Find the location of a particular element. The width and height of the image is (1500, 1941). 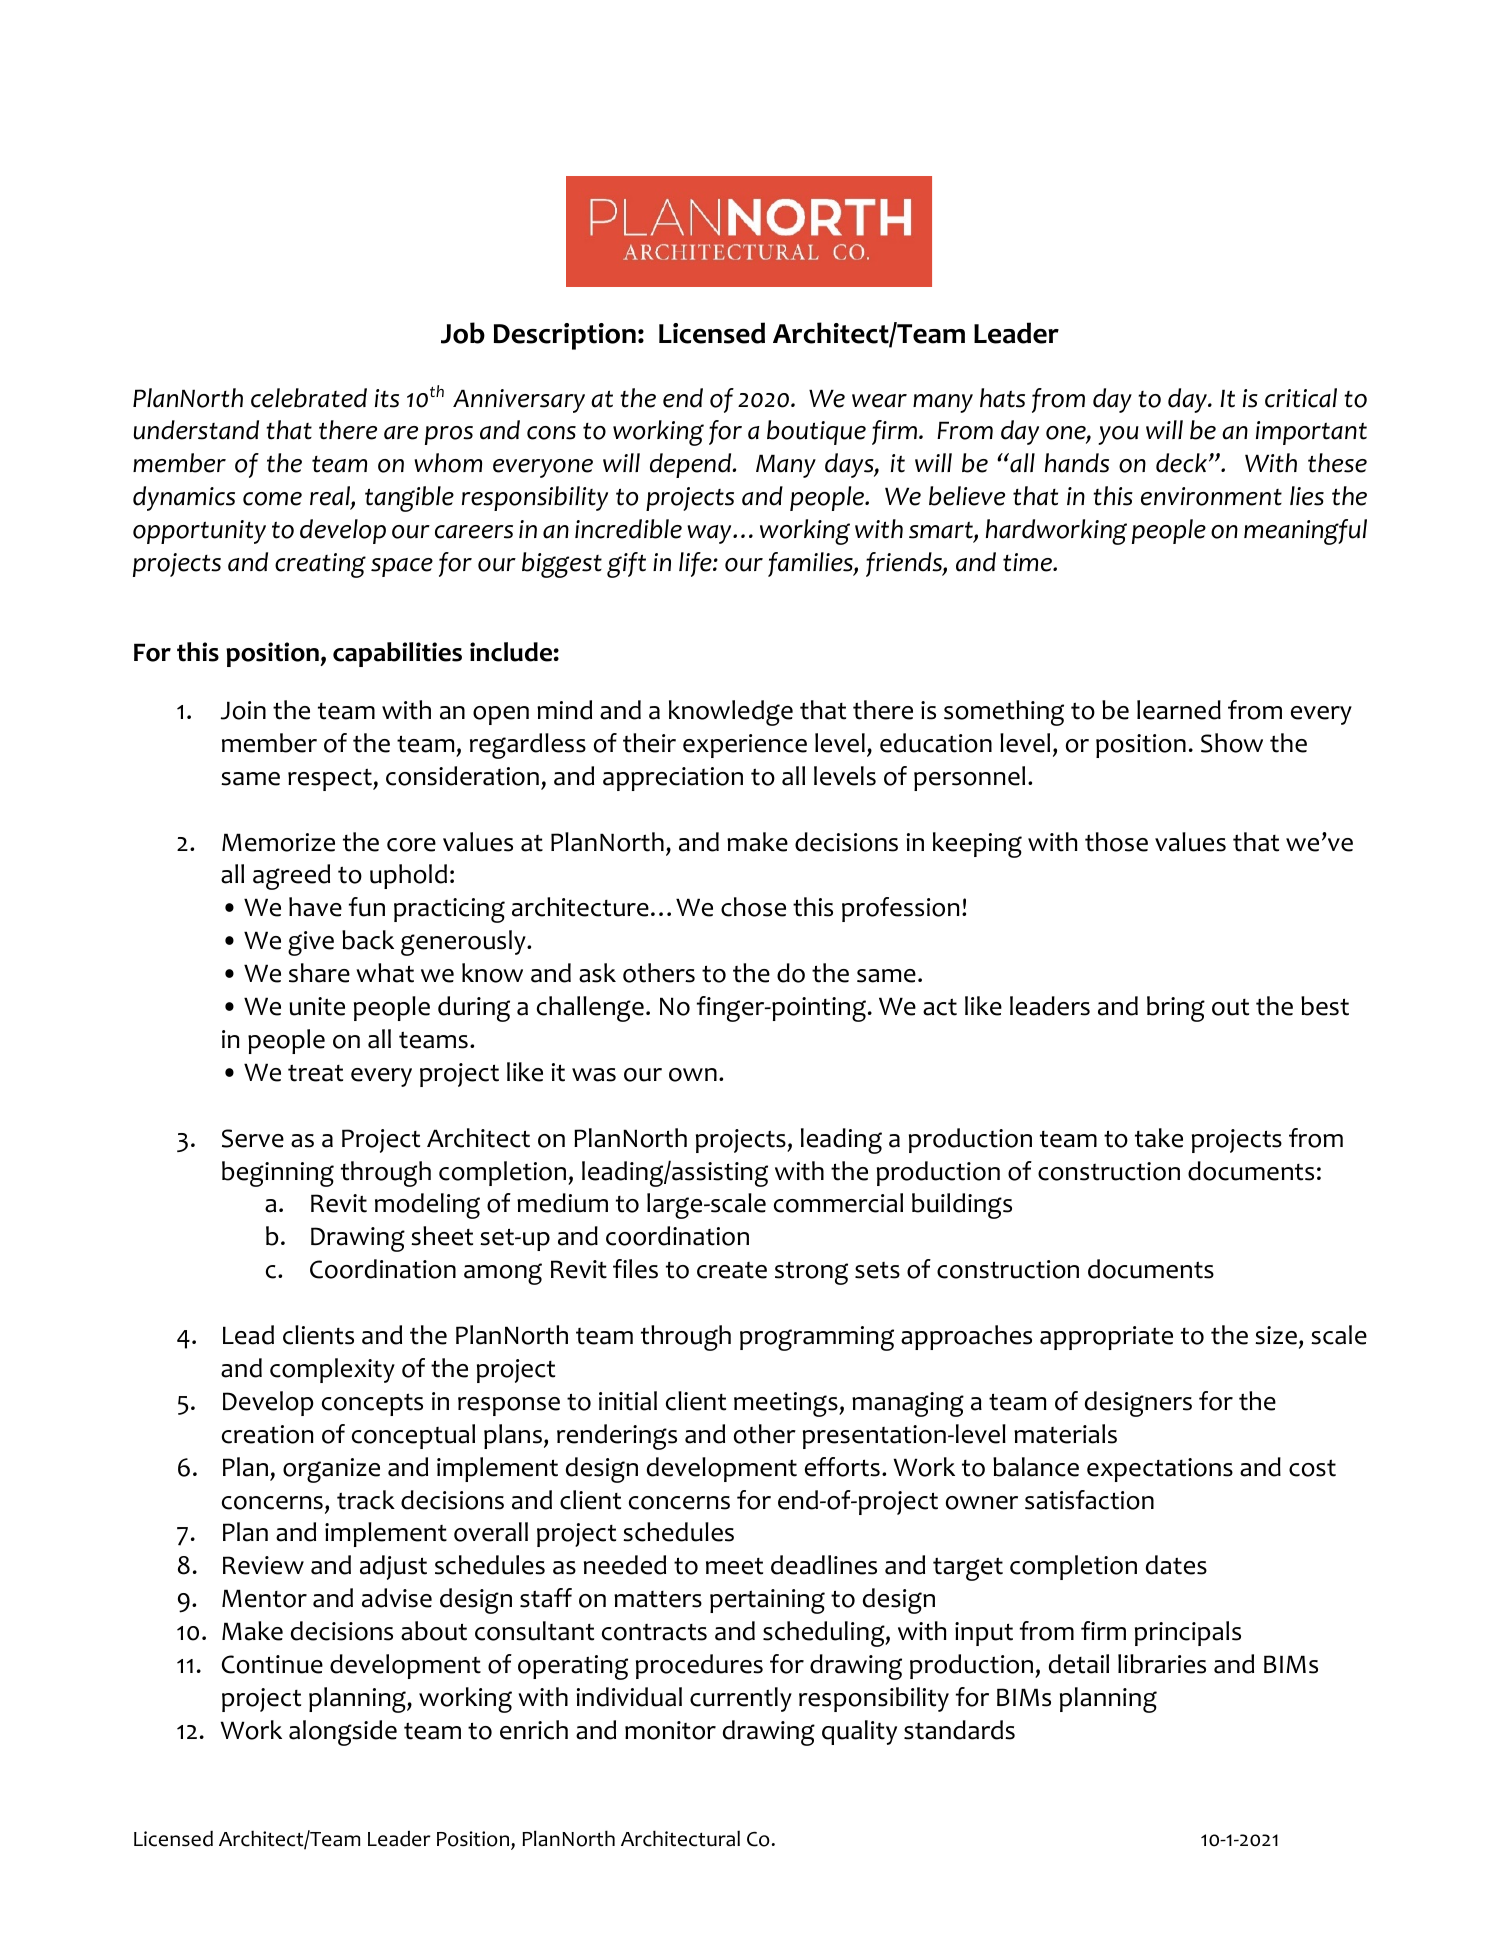

challenge is located at coordinates (590, 1009).
